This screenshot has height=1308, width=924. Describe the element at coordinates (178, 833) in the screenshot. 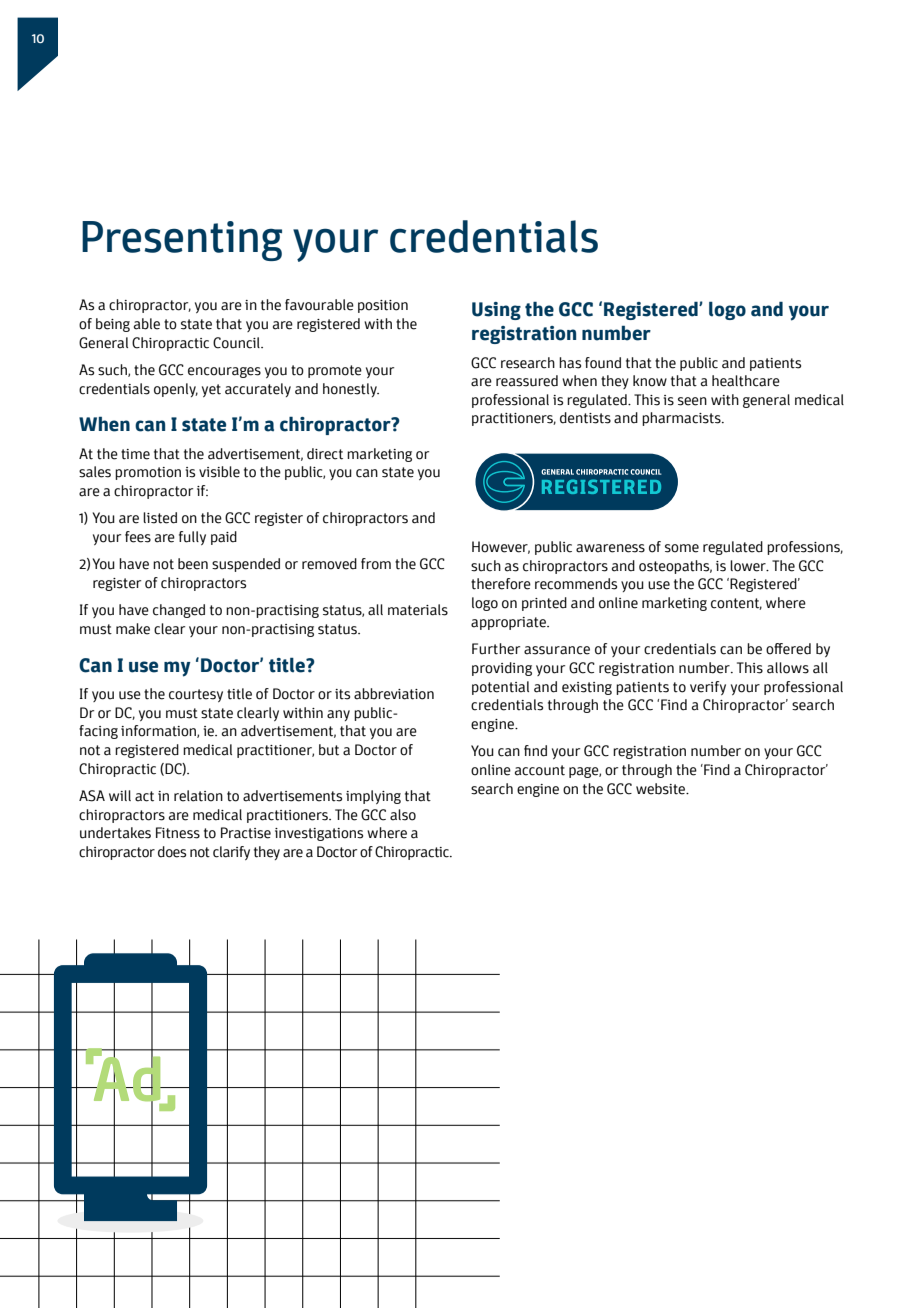

I see `Fitness` at that location.
